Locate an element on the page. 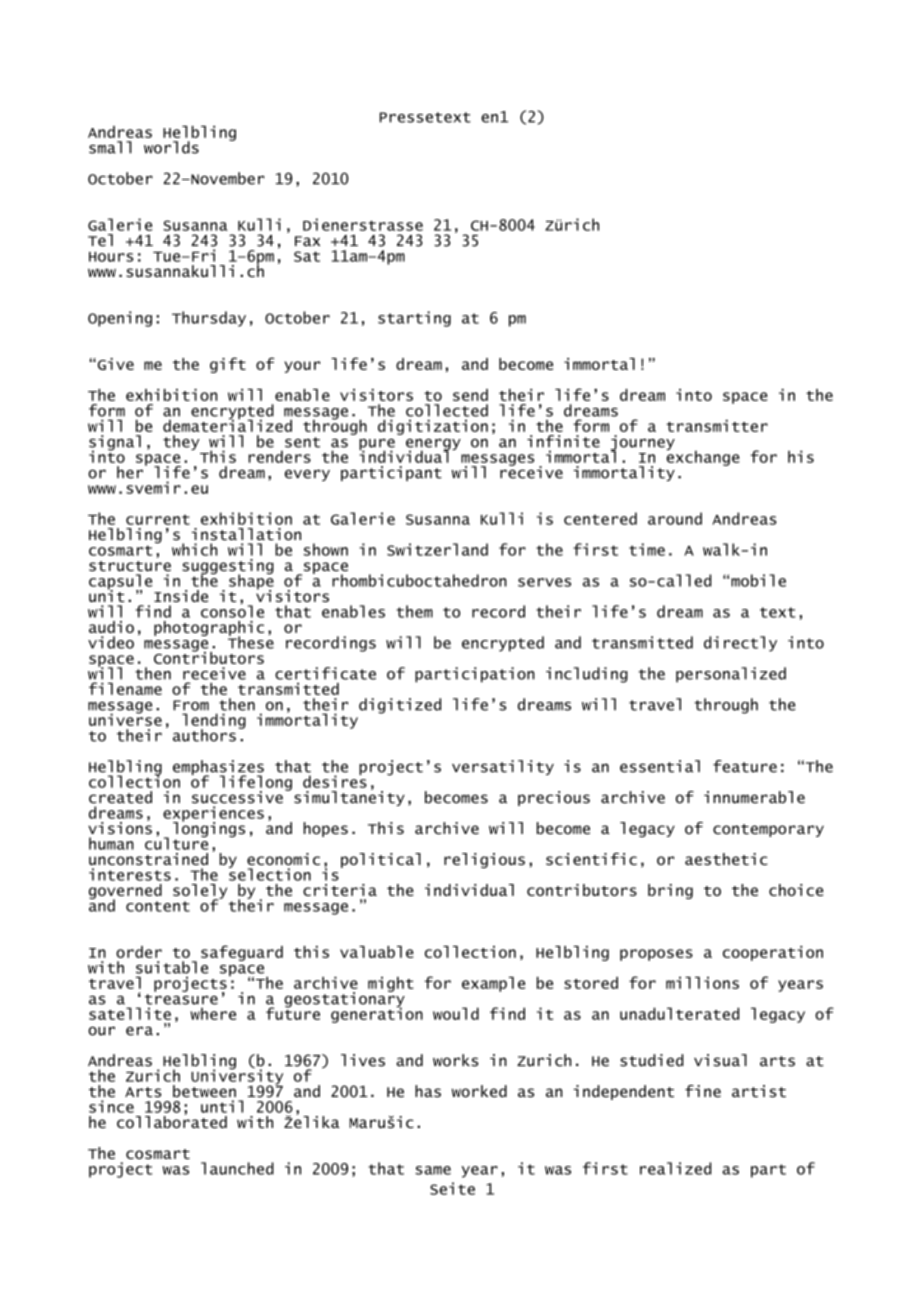 Image resolution: width=924 pixels, height=1308 pixels. collected is located at coordinates (447, 410).
